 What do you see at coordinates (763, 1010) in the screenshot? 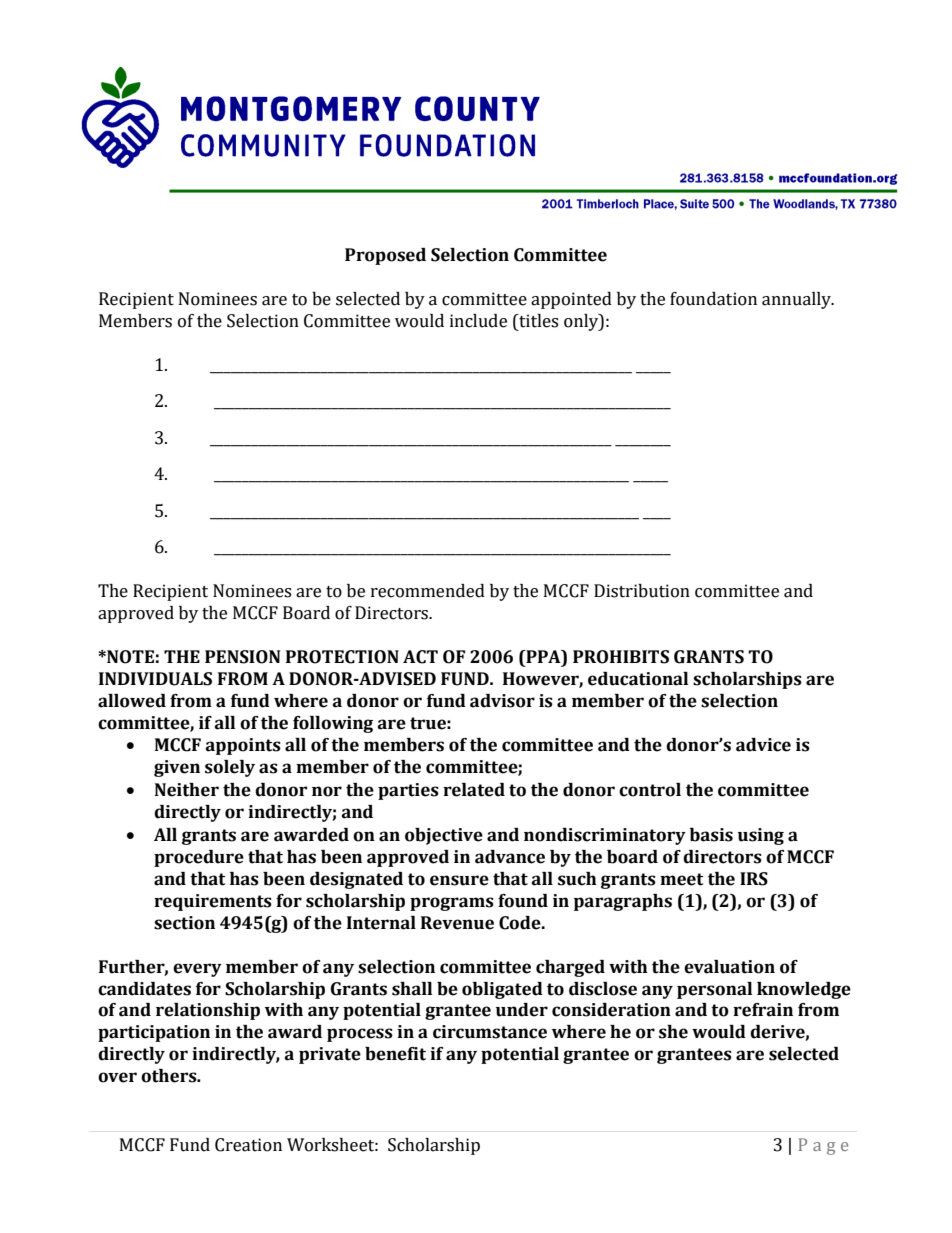
I see `refrain` at bounding box center [763, 1010].
